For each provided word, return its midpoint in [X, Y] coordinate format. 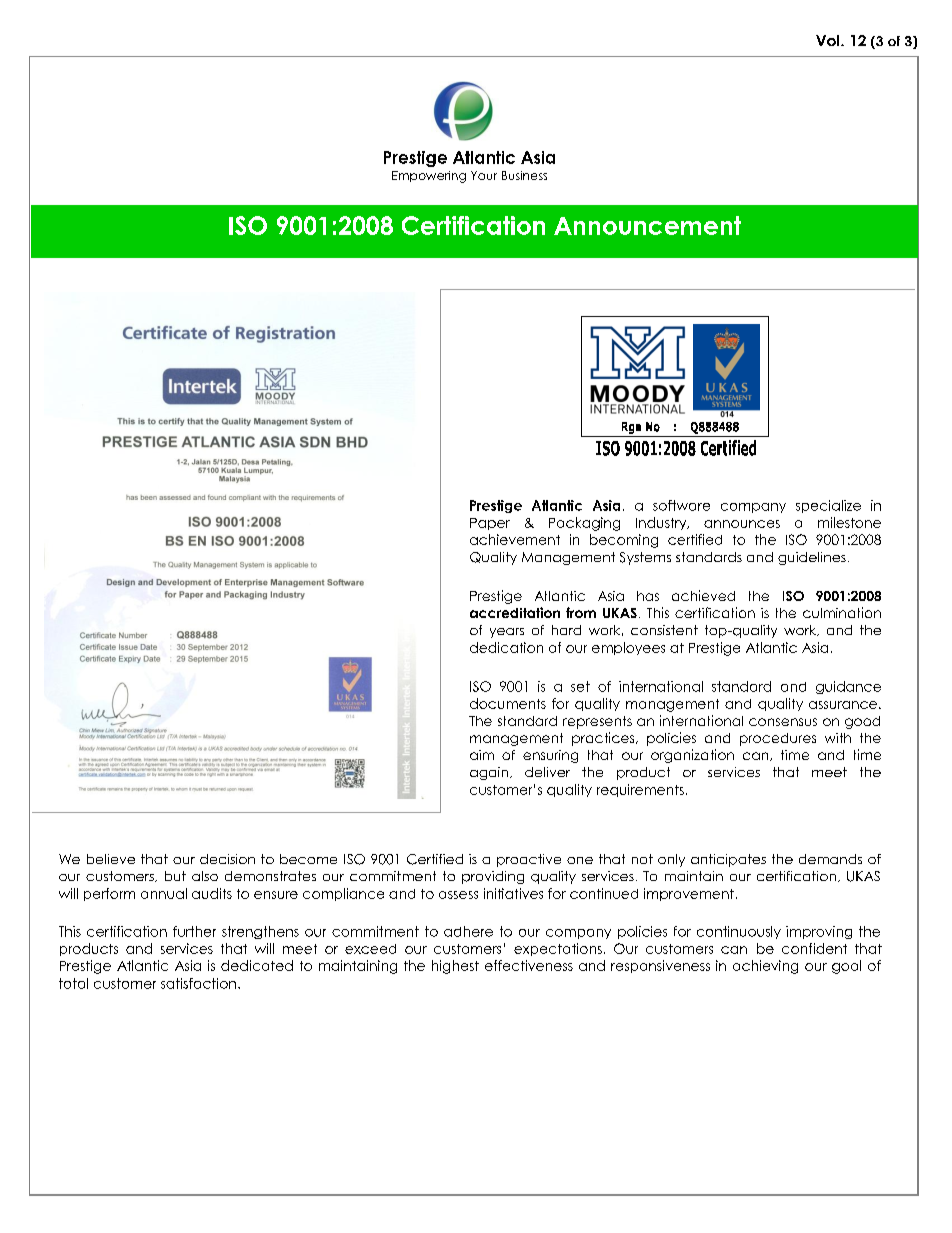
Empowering [429, 177]
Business [524, 175]
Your [484, 175]
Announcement [647, 225]
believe [111, 859]
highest [455, 967]
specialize [828, 506]
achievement [515, 539]
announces [742, 524]
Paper [490, 524]
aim [482, 755]
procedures [778, 739]
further [194, 931]
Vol [829, 40]
